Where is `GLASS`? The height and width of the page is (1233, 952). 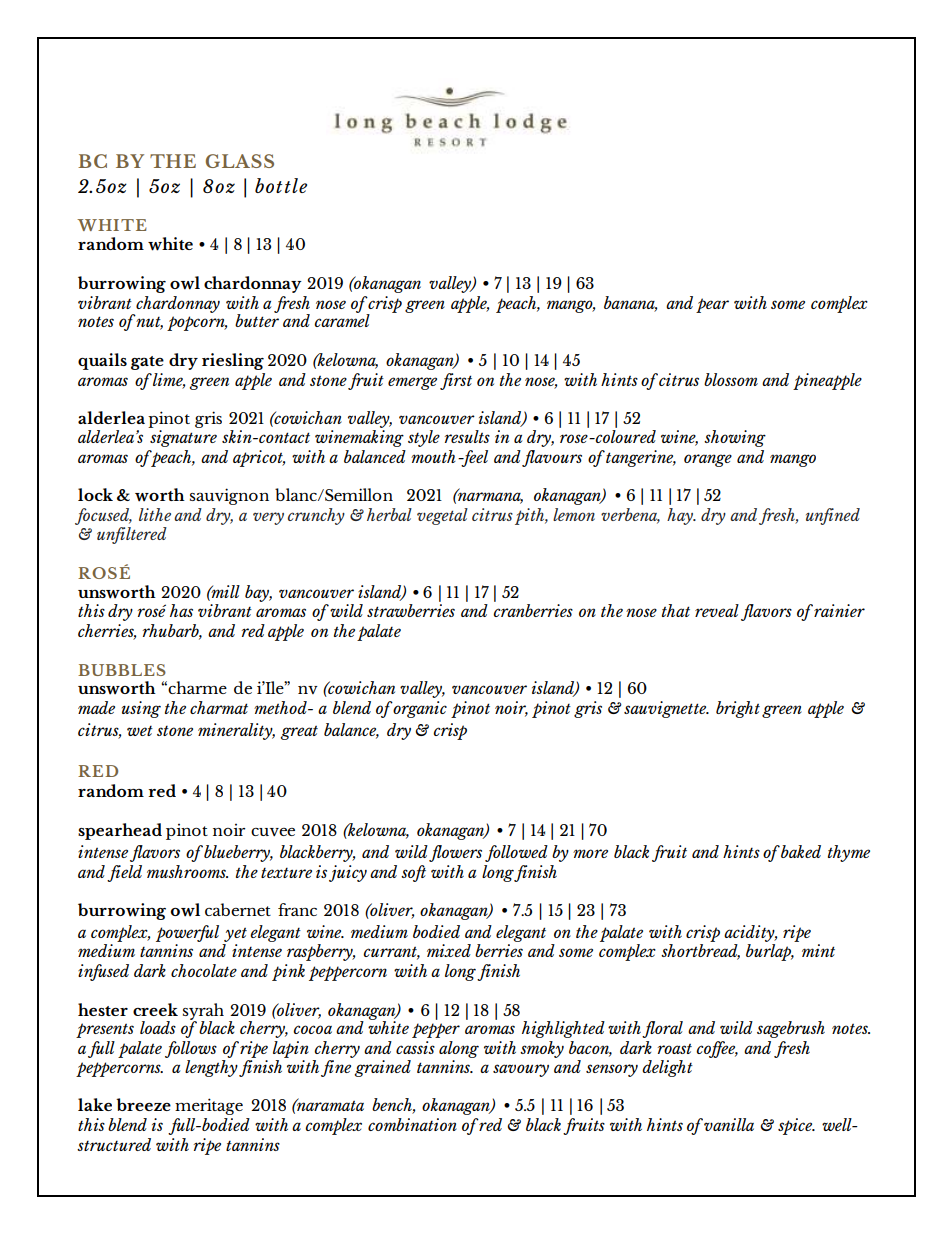 GLASS is located at coordinates (240, 161).
